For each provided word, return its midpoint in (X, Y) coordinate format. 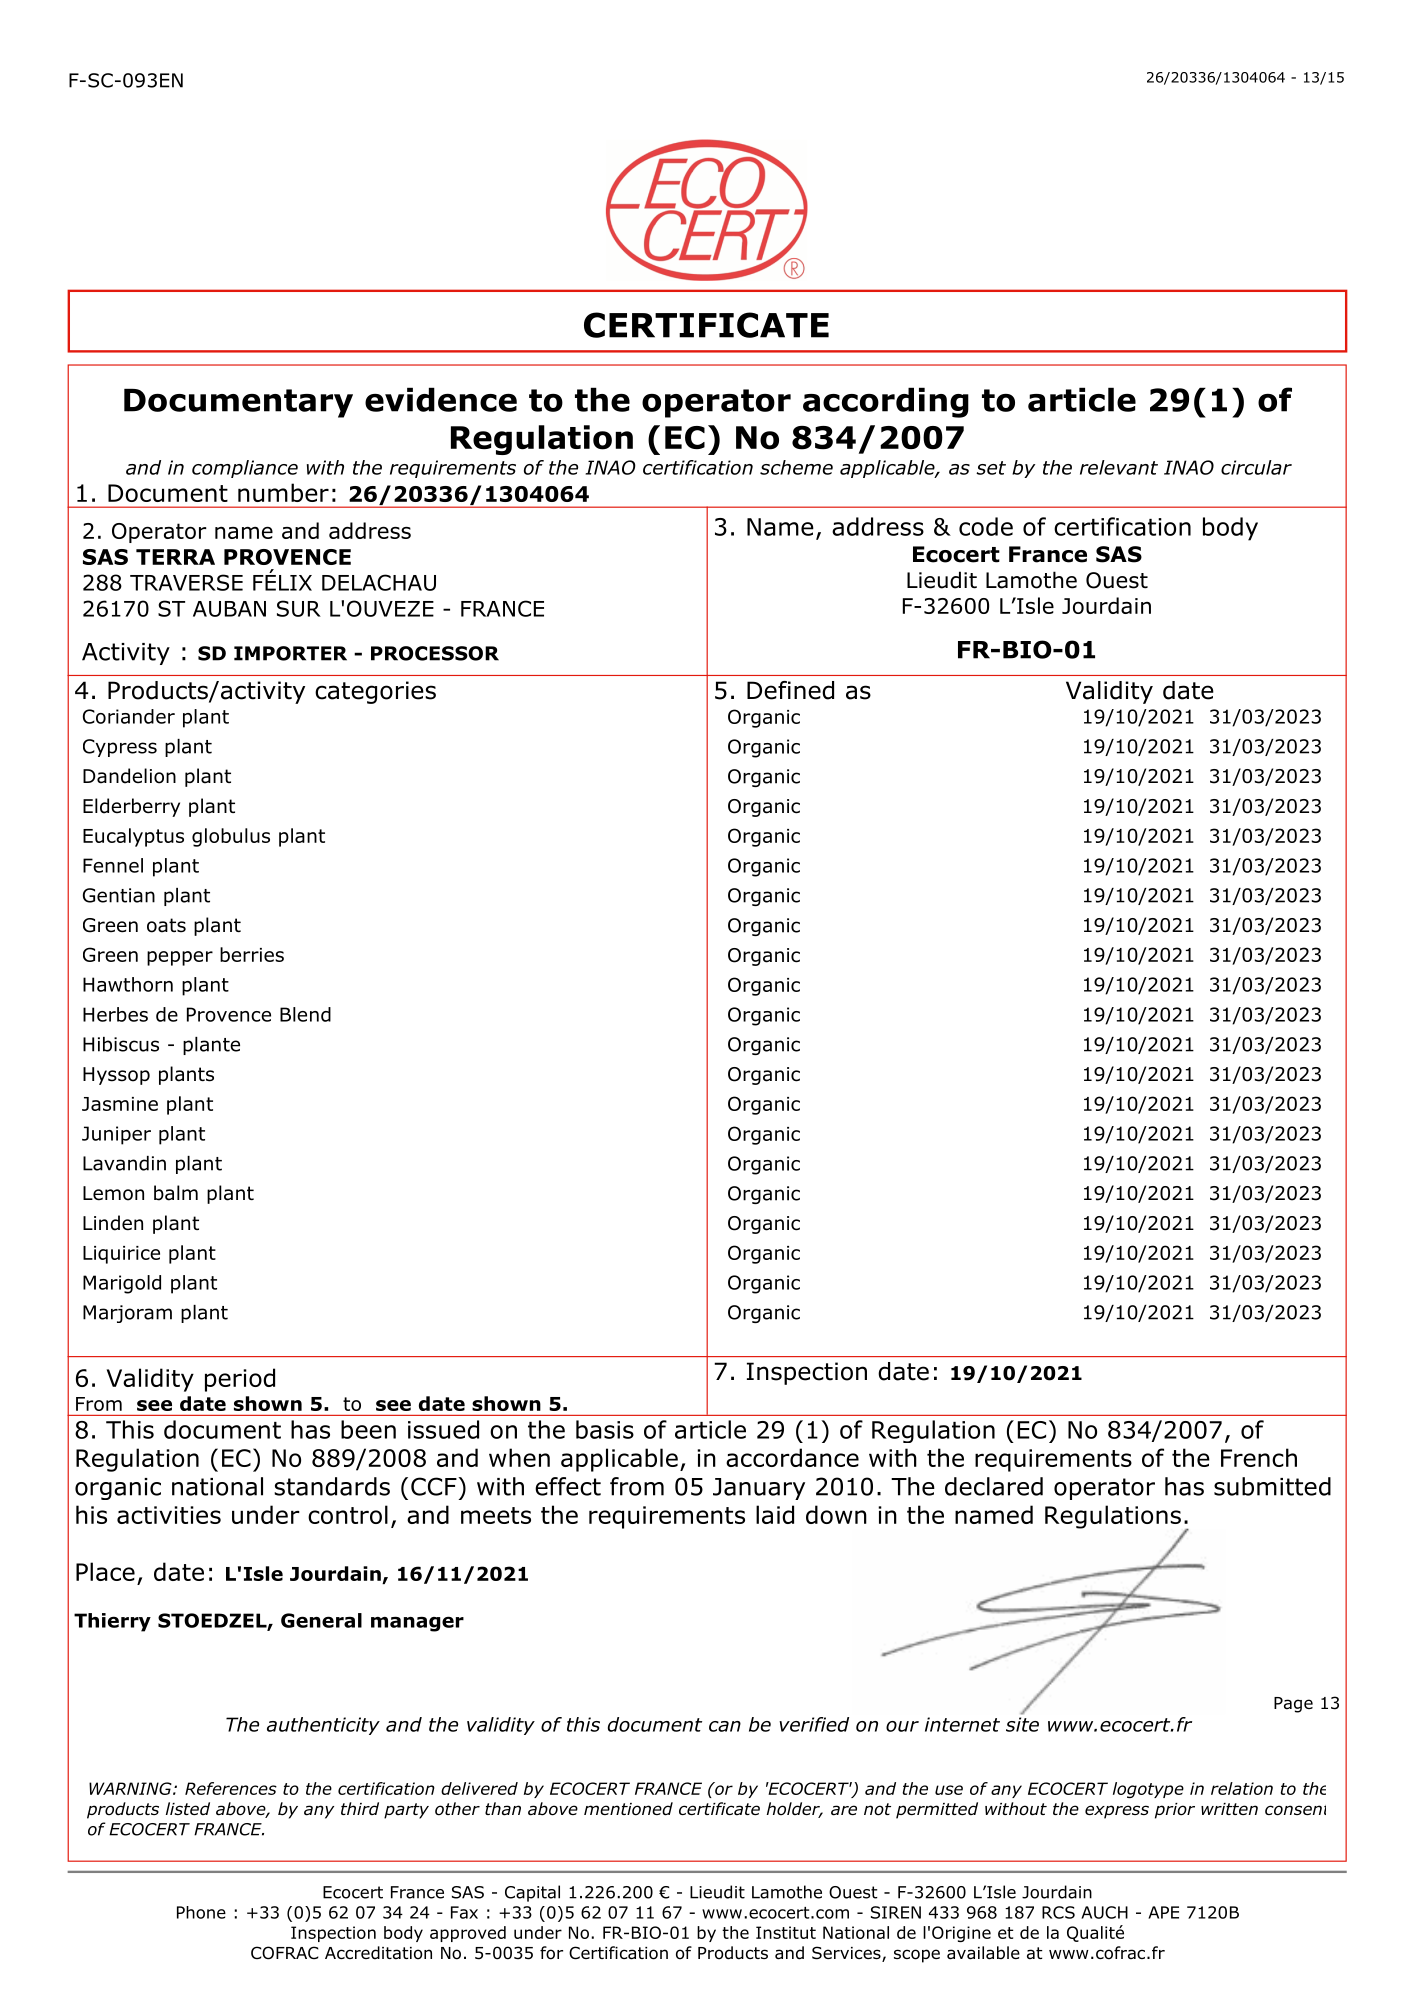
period (240, 1380)
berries (252, 954)
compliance (245, 469)
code (986, 526)
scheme (796, 467)
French (1259, 1457)
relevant (1119, 467)
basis (605, 1429)
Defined (790, 690)
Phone (201, 1912)
